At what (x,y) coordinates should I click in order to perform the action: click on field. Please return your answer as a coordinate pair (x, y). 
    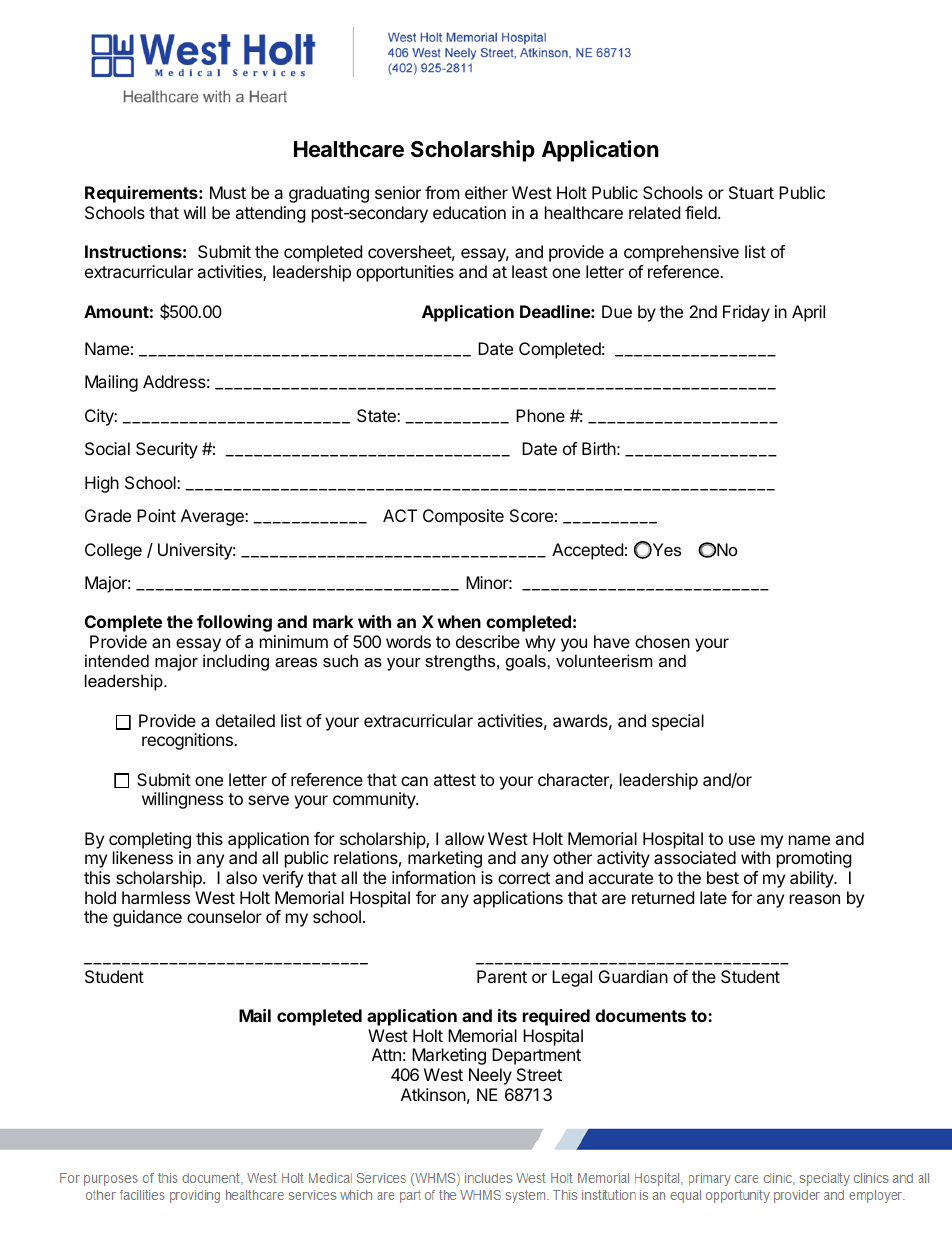
    Looking at the image, I should click on (701, 212).
